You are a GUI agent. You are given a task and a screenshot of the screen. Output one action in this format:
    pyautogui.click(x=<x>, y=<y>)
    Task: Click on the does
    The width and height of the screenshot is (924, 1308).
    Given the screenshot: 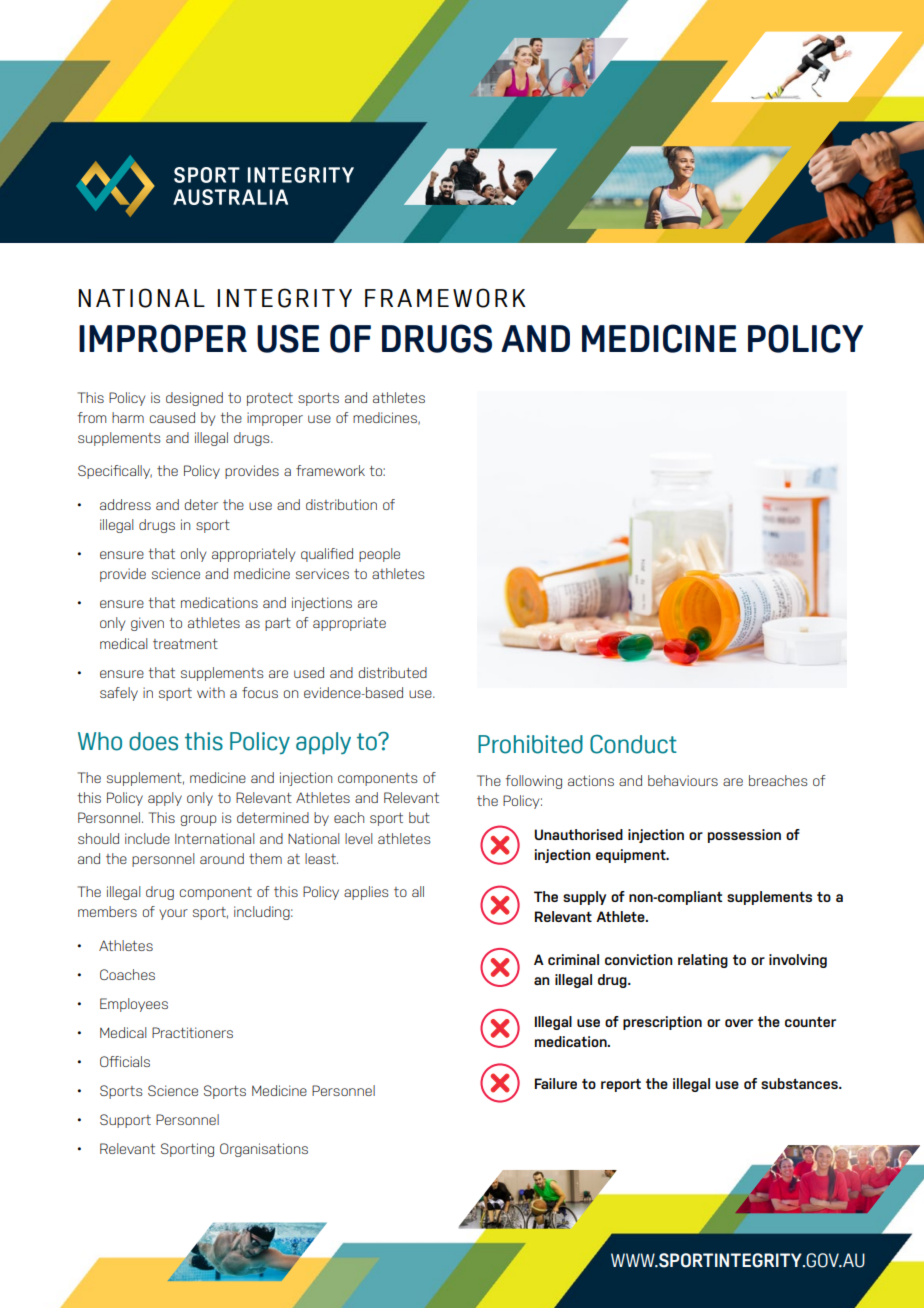 What is the action you would take?
    pyautogui.click(x=153, y=741)
